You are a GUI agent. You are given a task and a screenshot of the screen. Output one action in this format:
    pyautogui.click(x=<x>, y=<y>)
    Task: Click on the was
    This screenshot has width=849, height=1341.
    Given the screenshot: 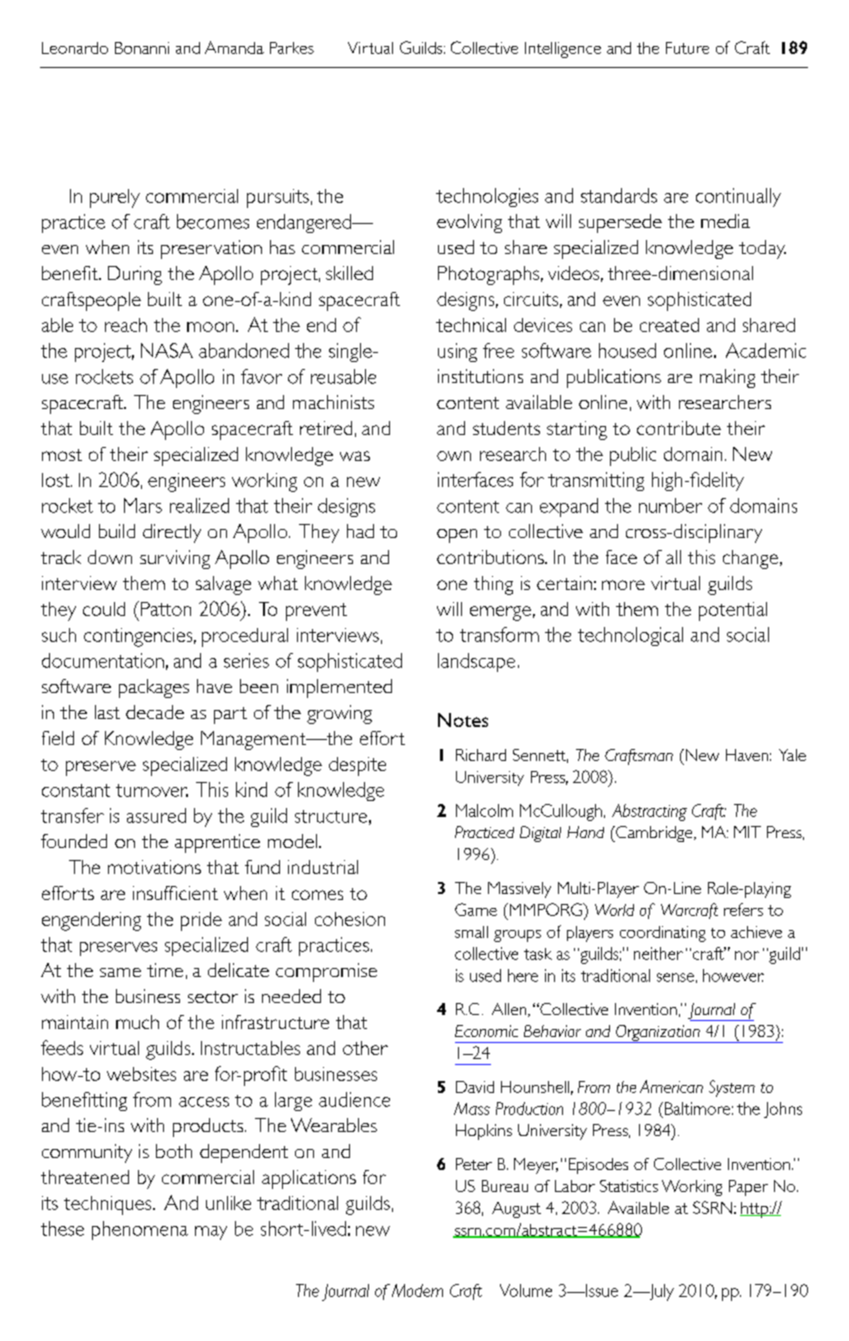 What is the action you would take?
    pyautogui.click(x=355, y=456)
